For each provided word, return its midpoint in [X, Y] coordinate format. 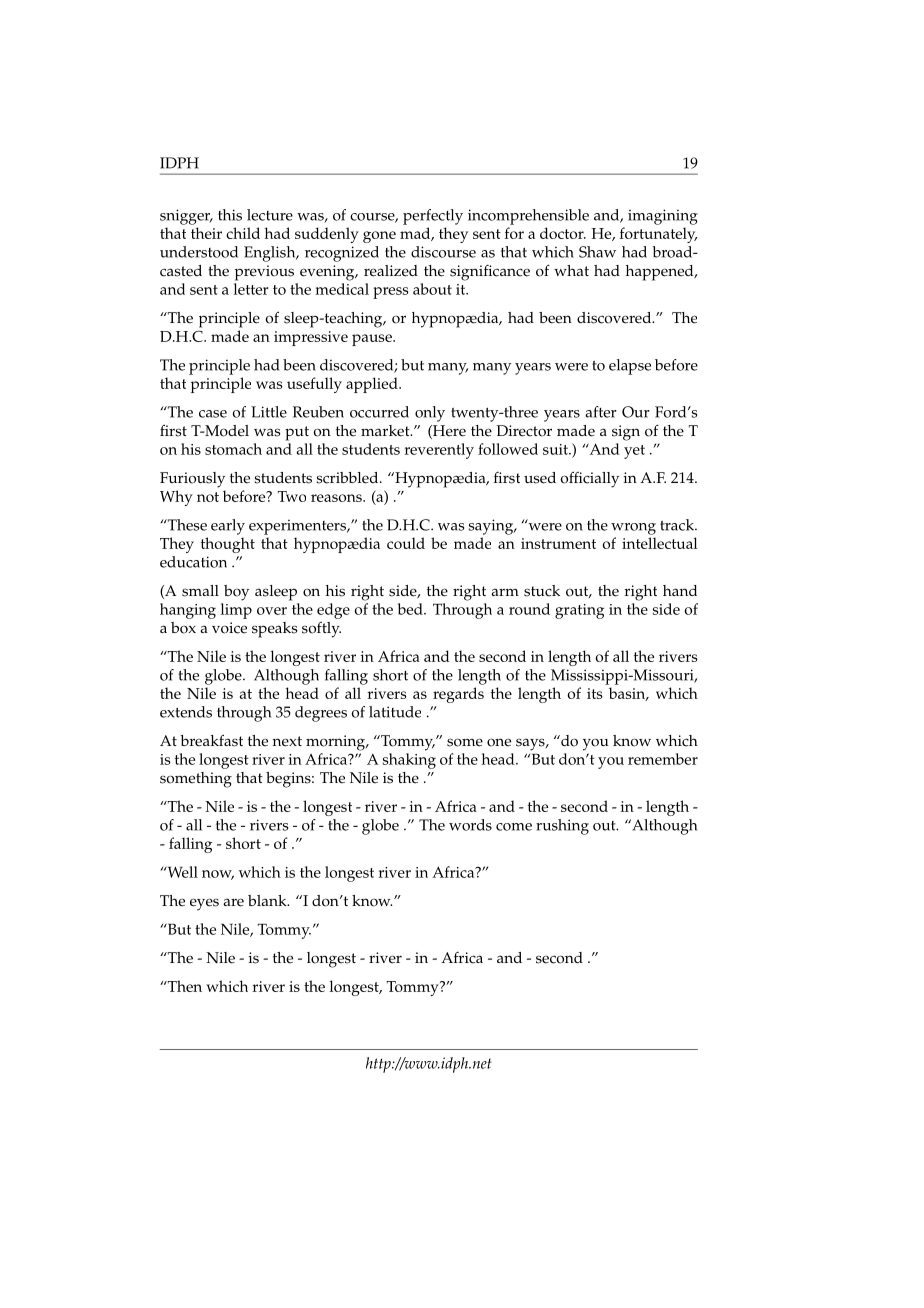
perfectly [433, 217]
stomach [233, 449]
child [243, 233]
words [470, 825]
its [595, 693]
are [233, 902]
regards [458, 695]
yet [634, 452]
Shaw [597, 252]
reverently [439, 451]
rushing [562, 827]
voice [229, 628]
